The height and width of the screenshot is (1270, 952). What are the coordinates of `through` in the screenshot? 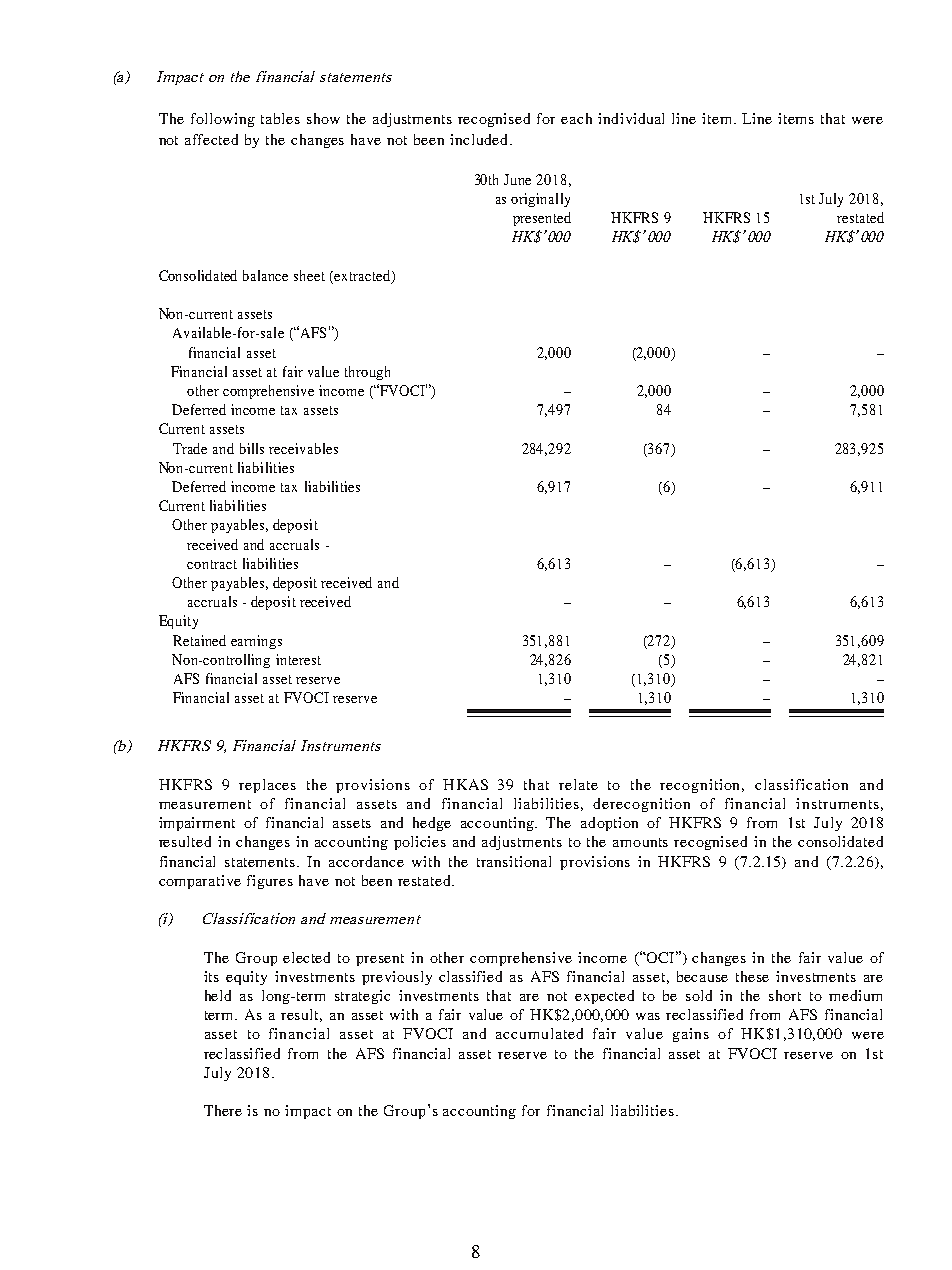 It's located at (367, 373).
